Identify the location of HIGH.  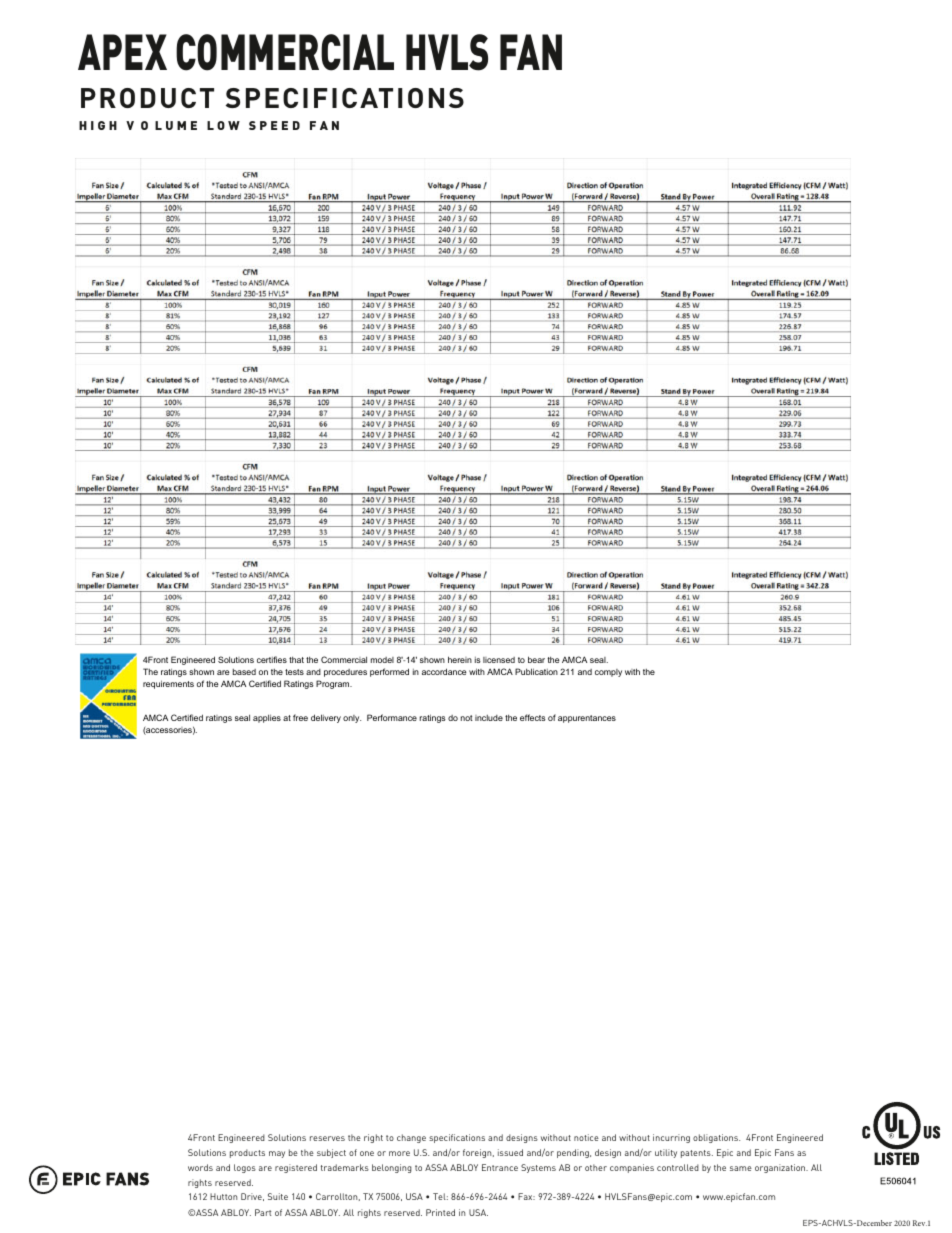
(98, 125).
